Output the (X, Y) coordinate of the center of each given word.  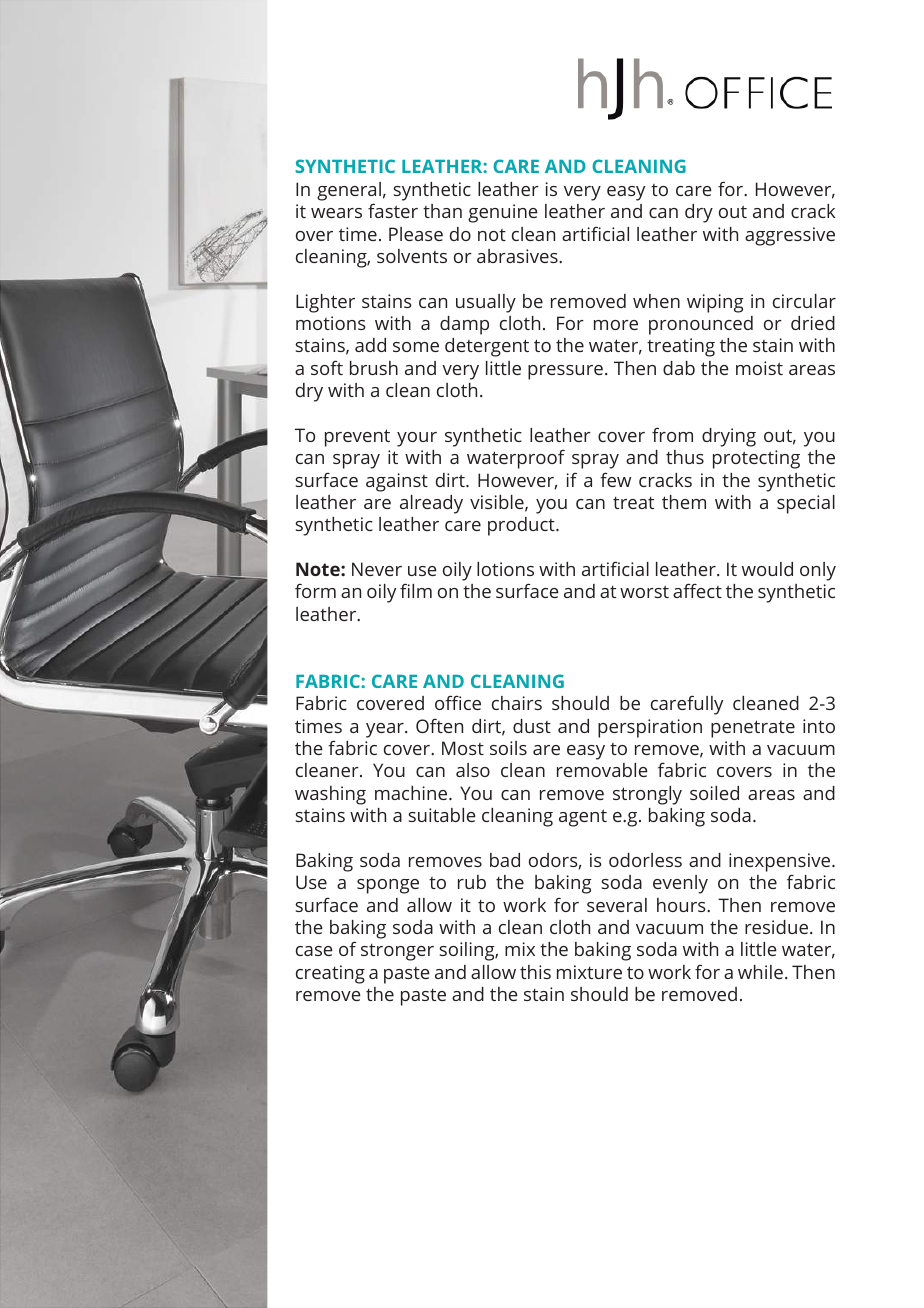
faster (393, 210)
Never (377, 569)
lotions (505, 569)
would (767, 569)
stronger (397, 952)
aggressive (790, 236)
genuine (503, 213)
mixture (589, 972)
